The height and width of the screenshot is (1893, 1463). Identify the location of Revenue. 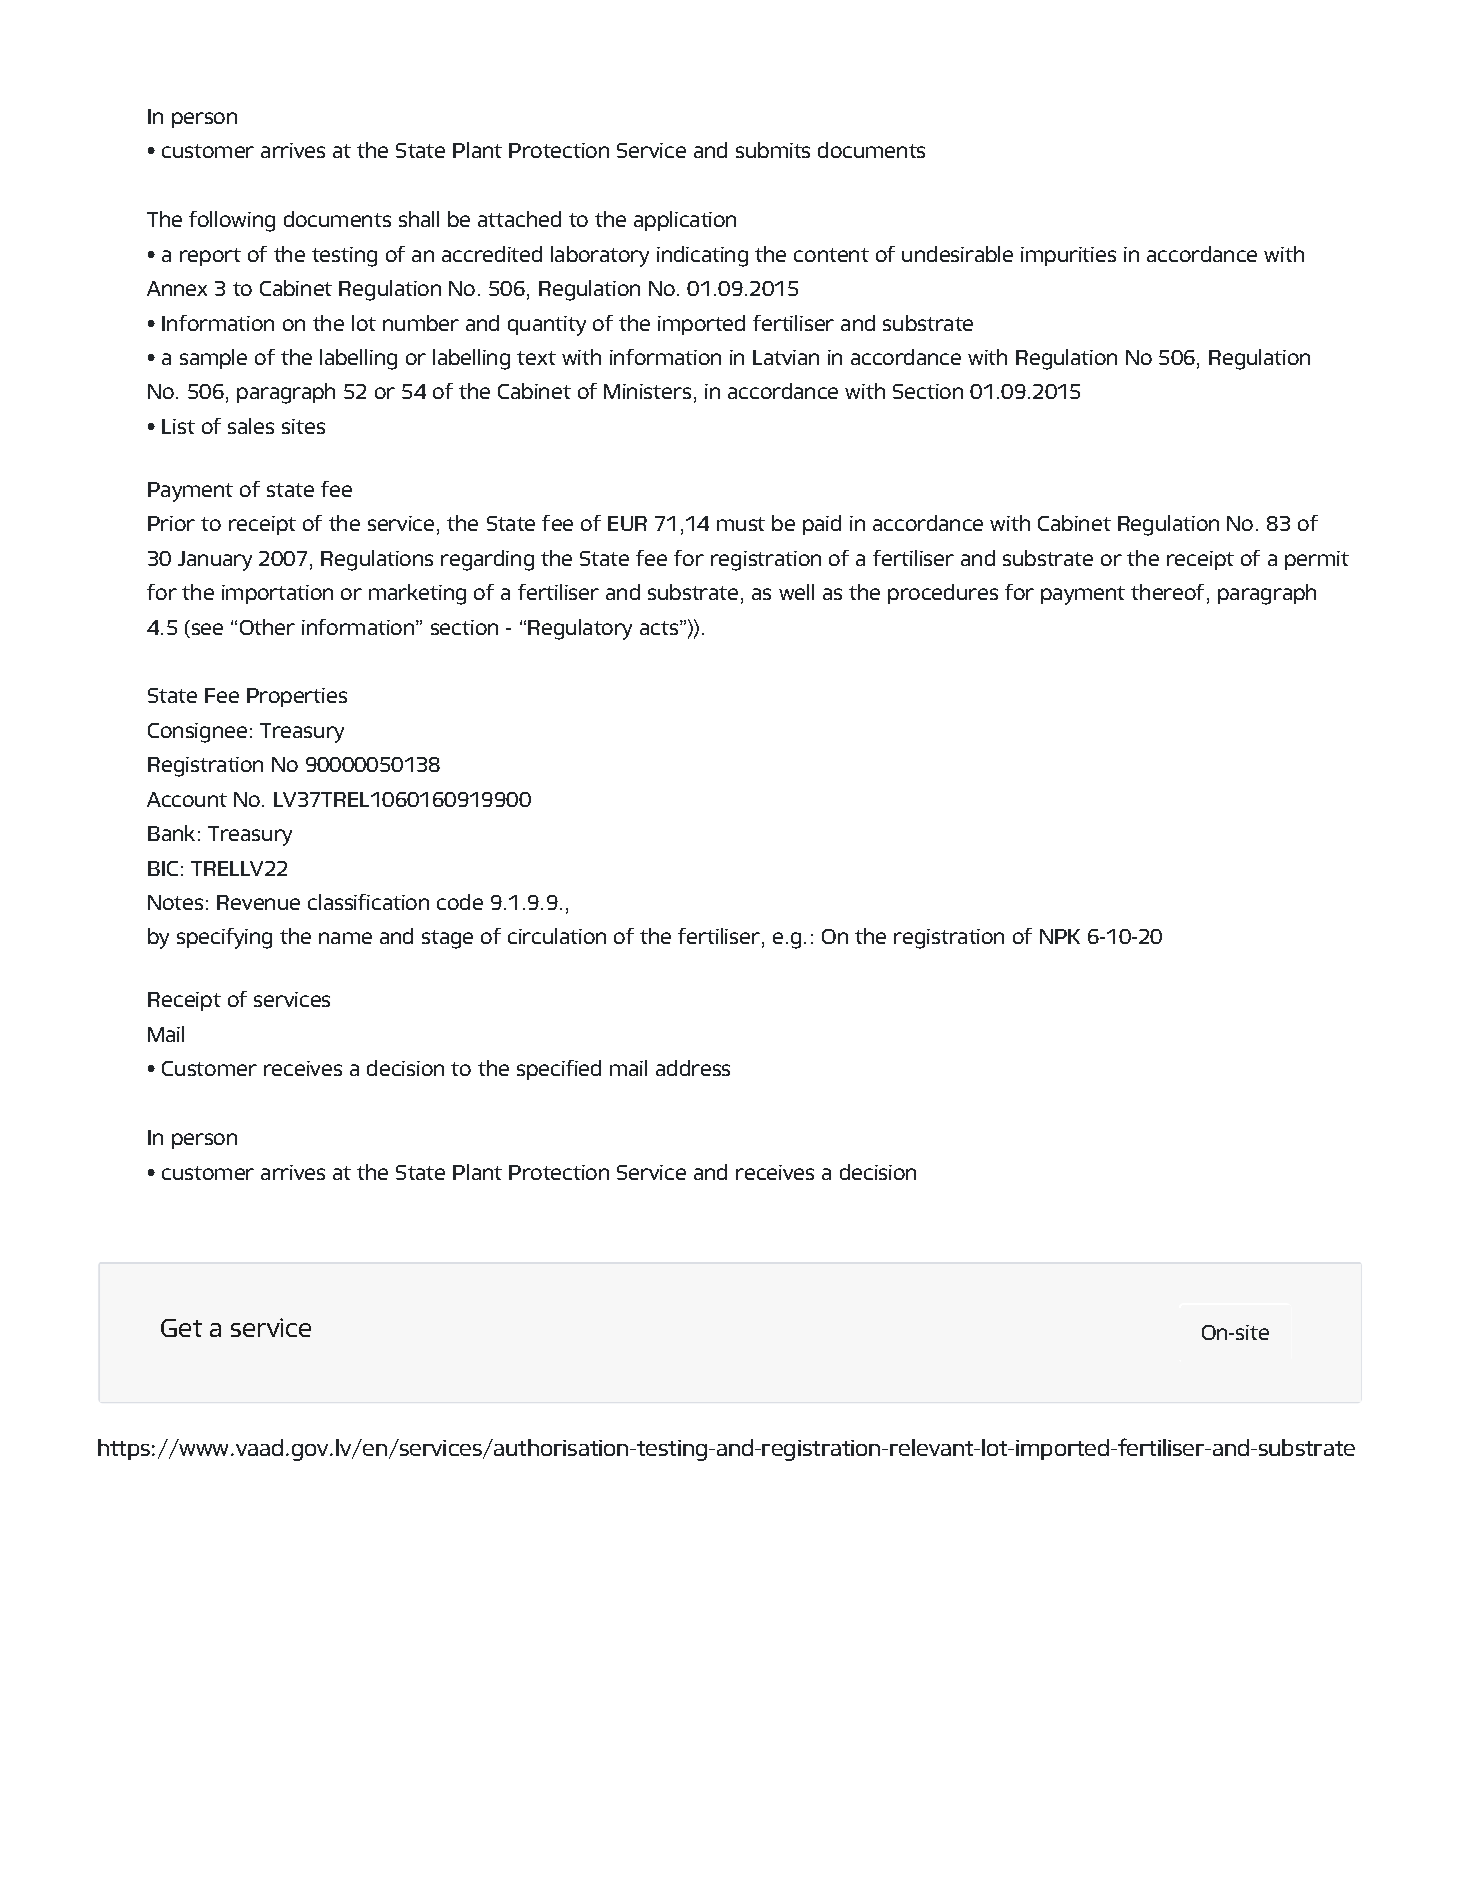
(258, 902).
